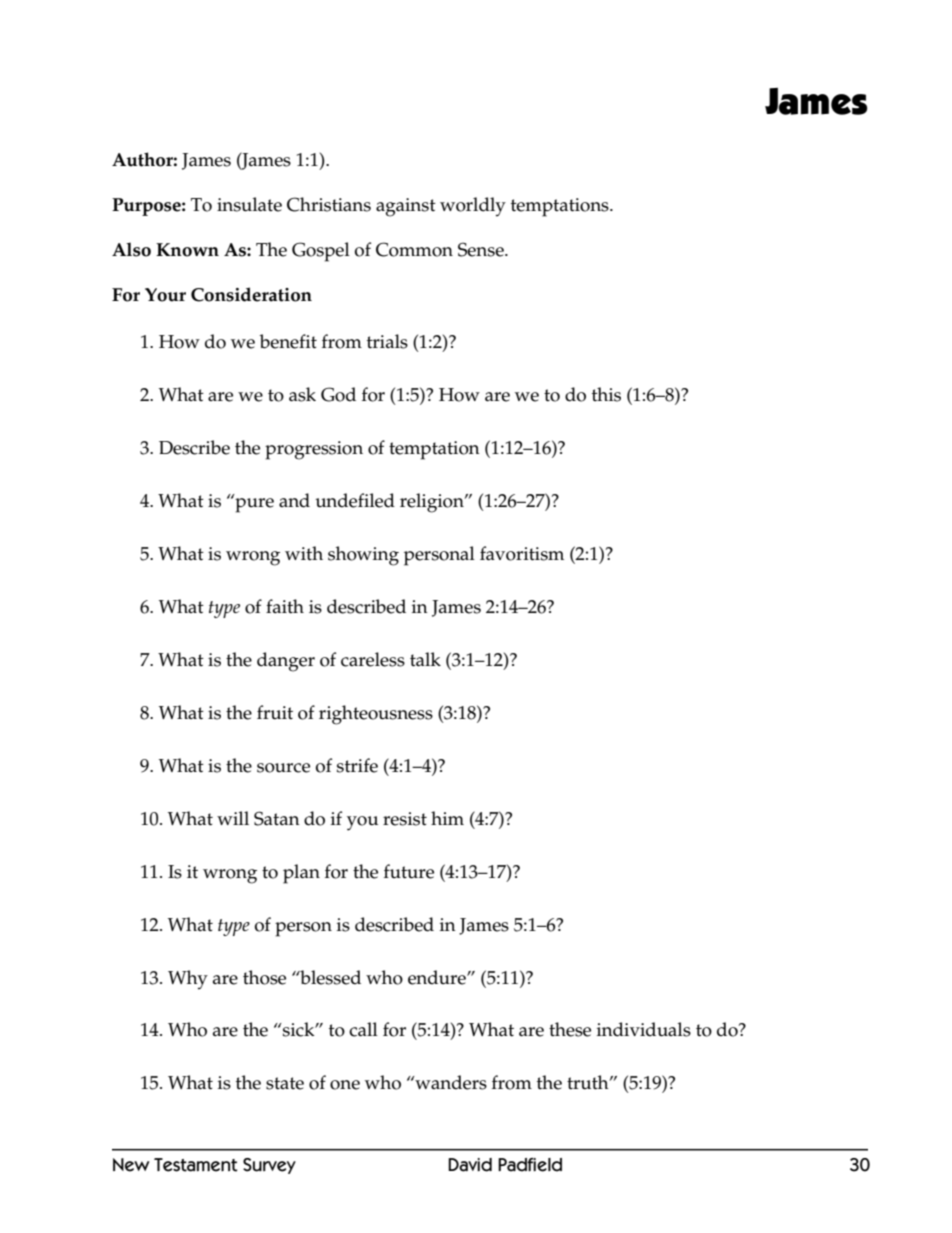  What do you see at coordinates (345, 1085) in the screenshot?
I see `one` at bounding box center [345, 1085].
